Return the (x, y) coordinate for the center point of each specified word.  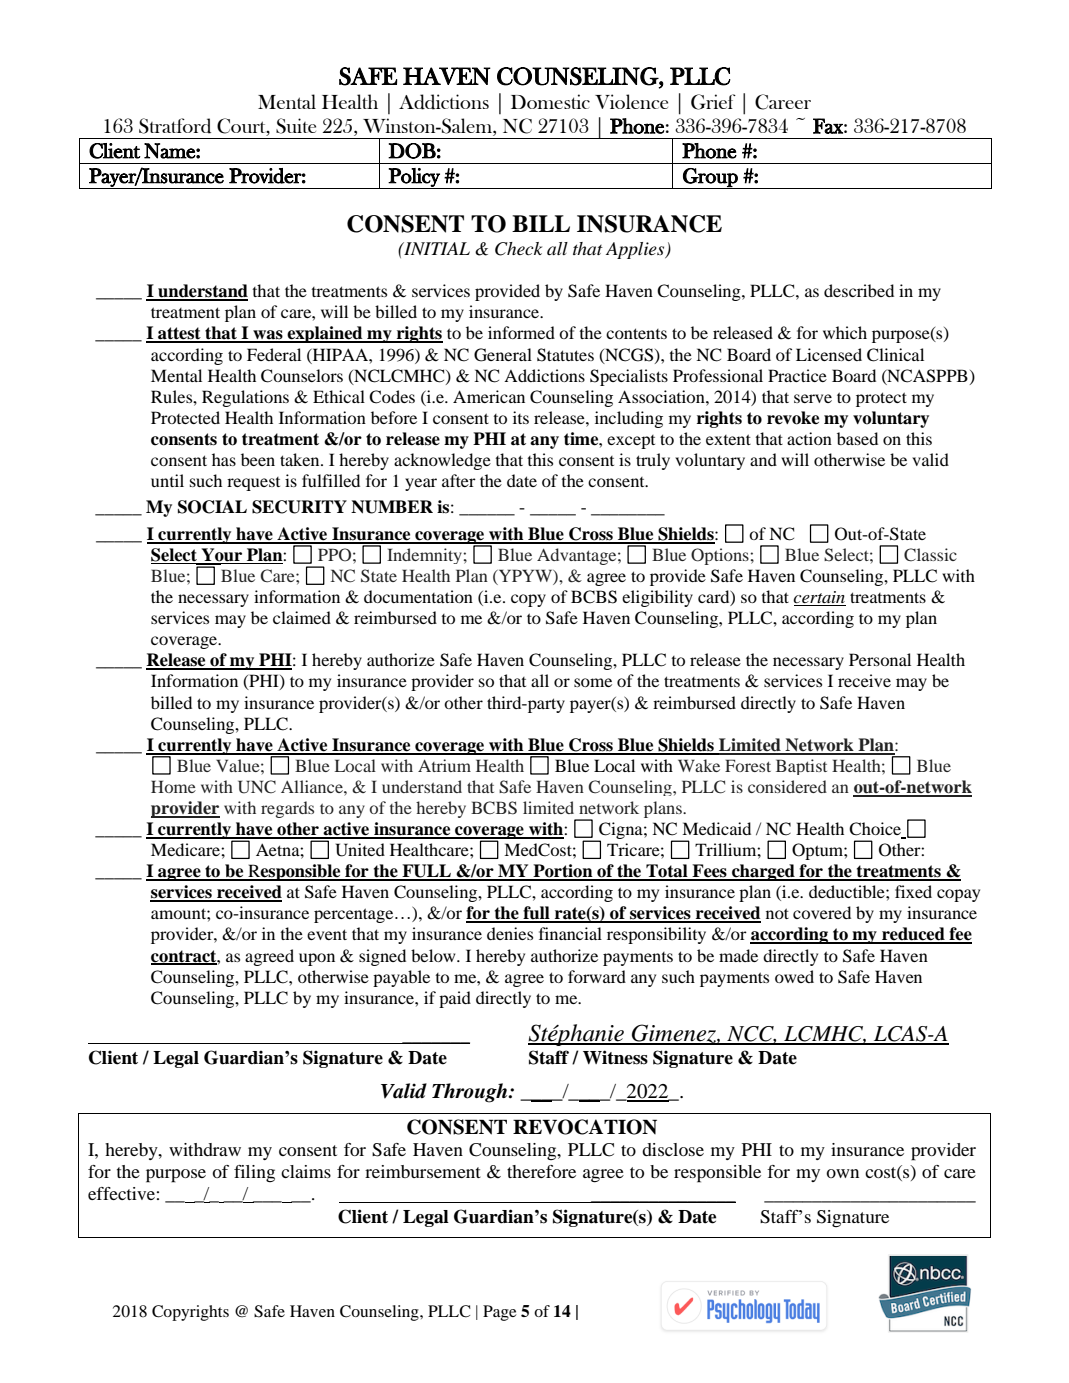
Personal (880, 659)
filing (254, 1173)
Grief (713, 102)
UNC (257, 787)
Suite (296, 126)
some (593, 682)
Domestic (550, 101)
